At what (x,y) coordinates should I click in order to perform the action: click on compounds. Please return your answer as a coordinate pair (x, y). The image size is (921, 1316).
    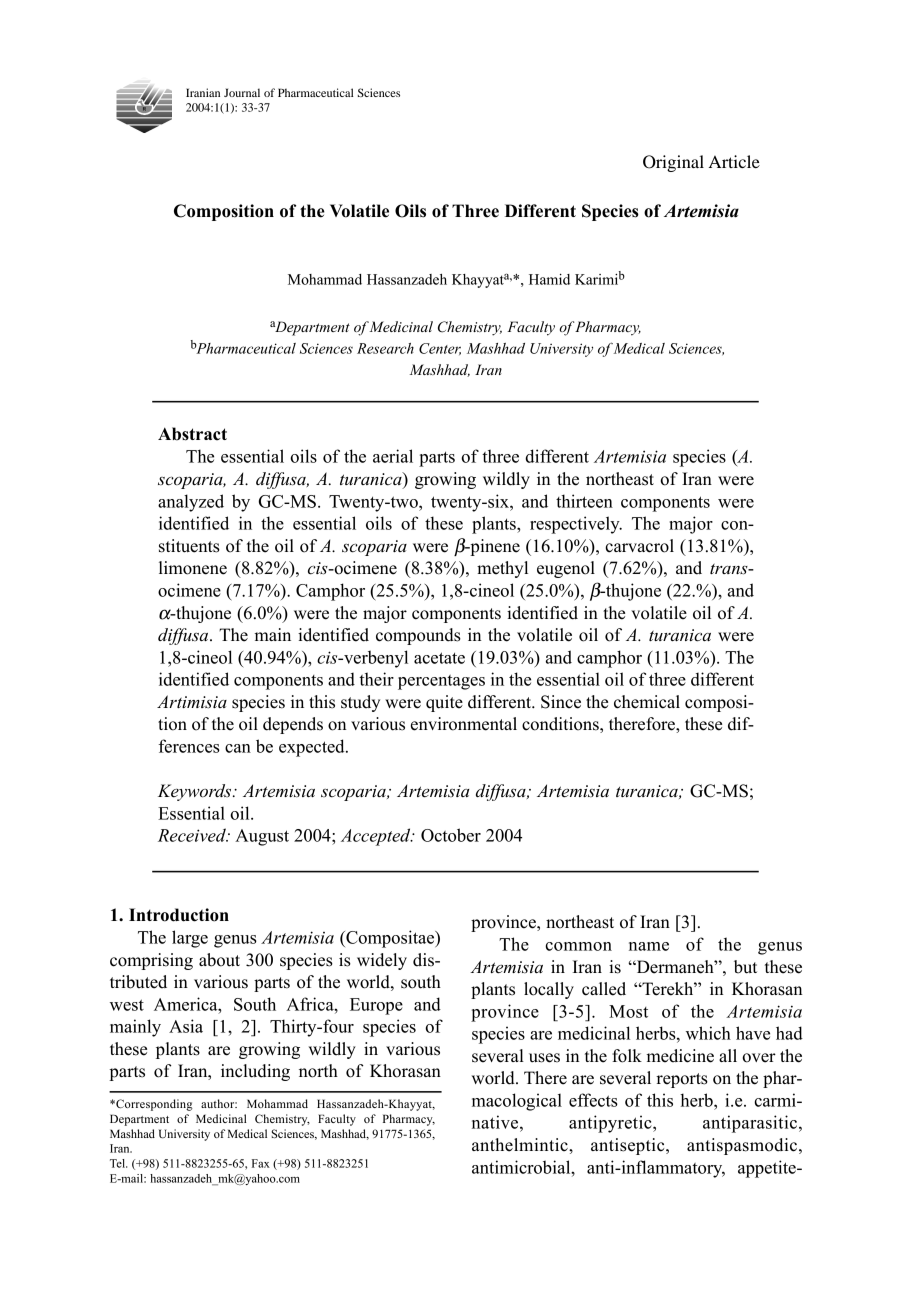
    Looking at the image, I should click on (418, 636).
